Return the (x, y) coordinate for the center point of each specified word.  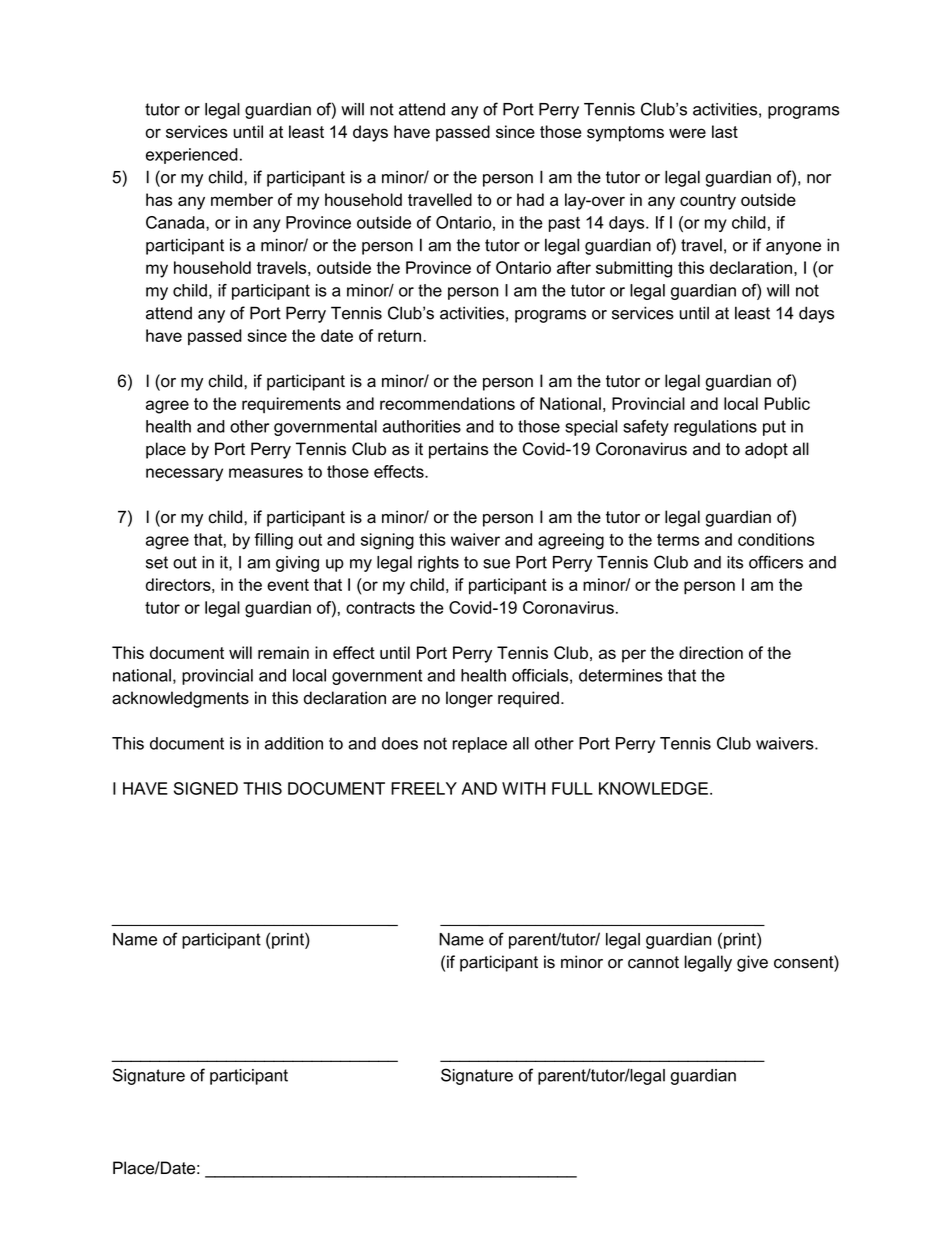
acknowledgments (180, 699)
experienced (192, 156)
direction (711, 652)
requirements (291, 405)
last (725, 131)
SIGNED (206, 788)
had (530, 199)
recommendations (447, 403)
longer (469, 699)
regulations (715, 428)
